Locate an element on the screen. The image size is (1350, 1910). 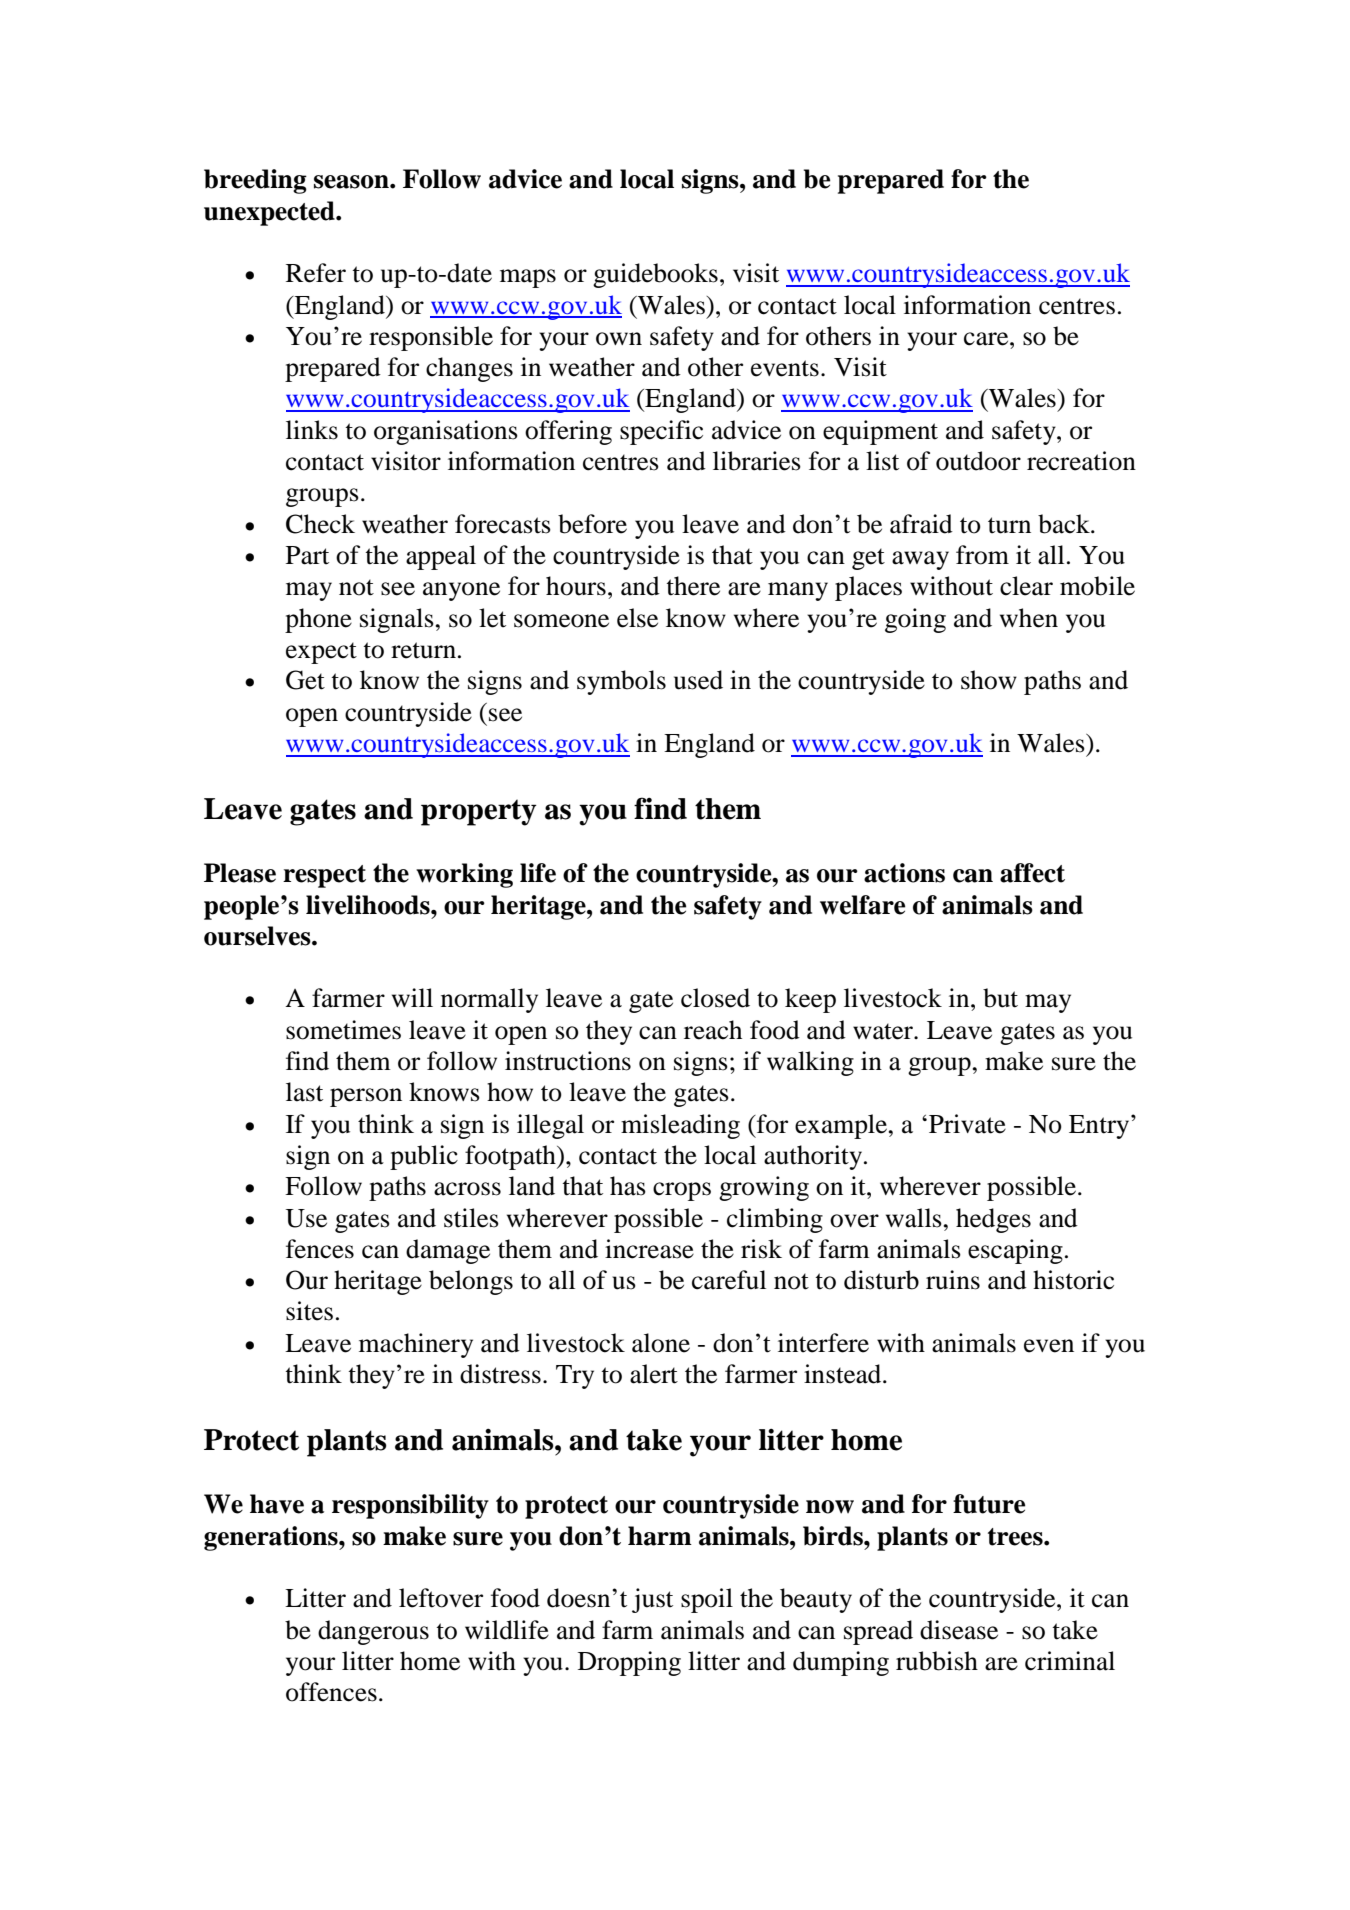
season is located at coordinates (352, 182).
